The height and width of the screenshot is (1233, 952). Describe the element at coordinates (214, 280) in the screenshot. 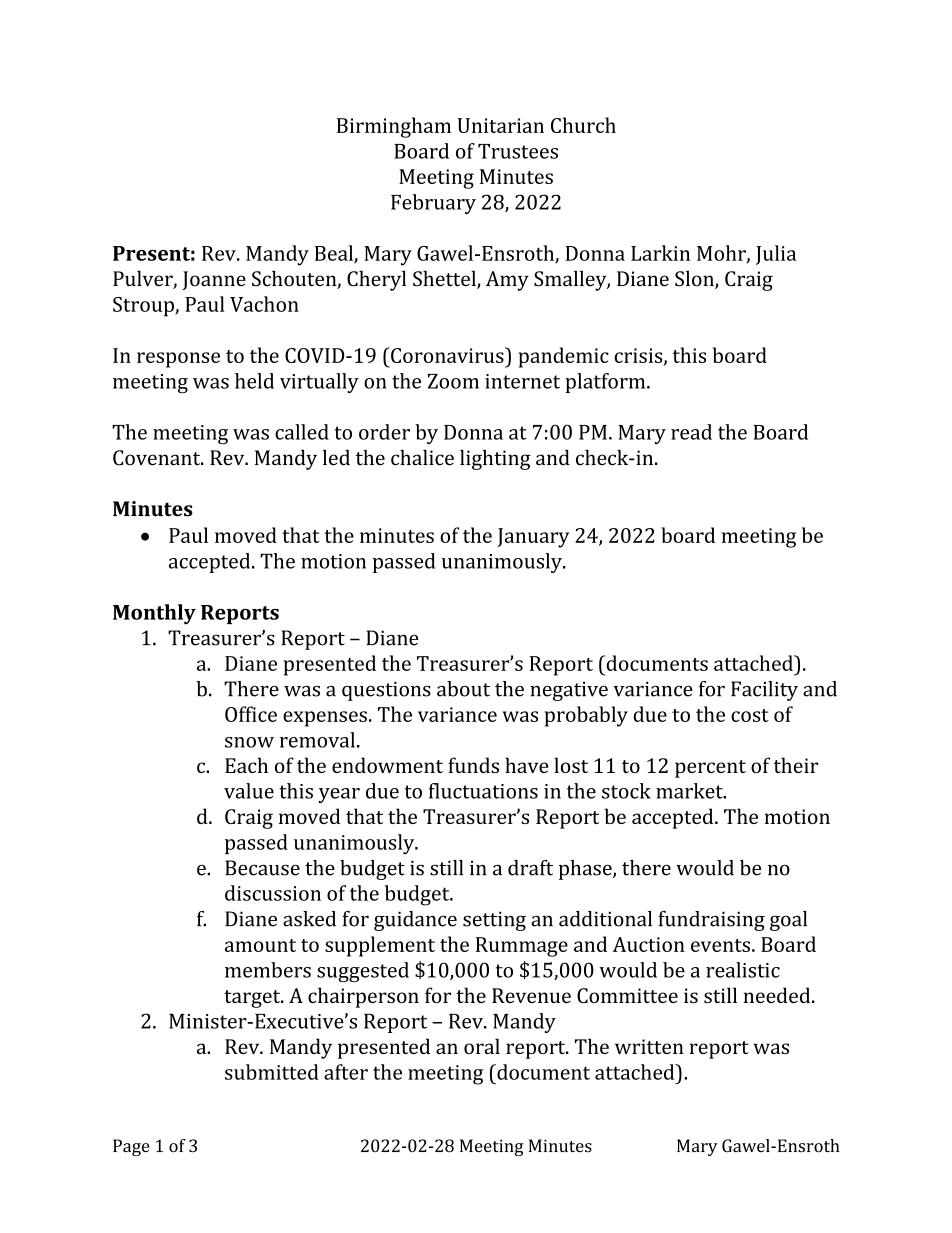

I see `Joanne` at that location.
